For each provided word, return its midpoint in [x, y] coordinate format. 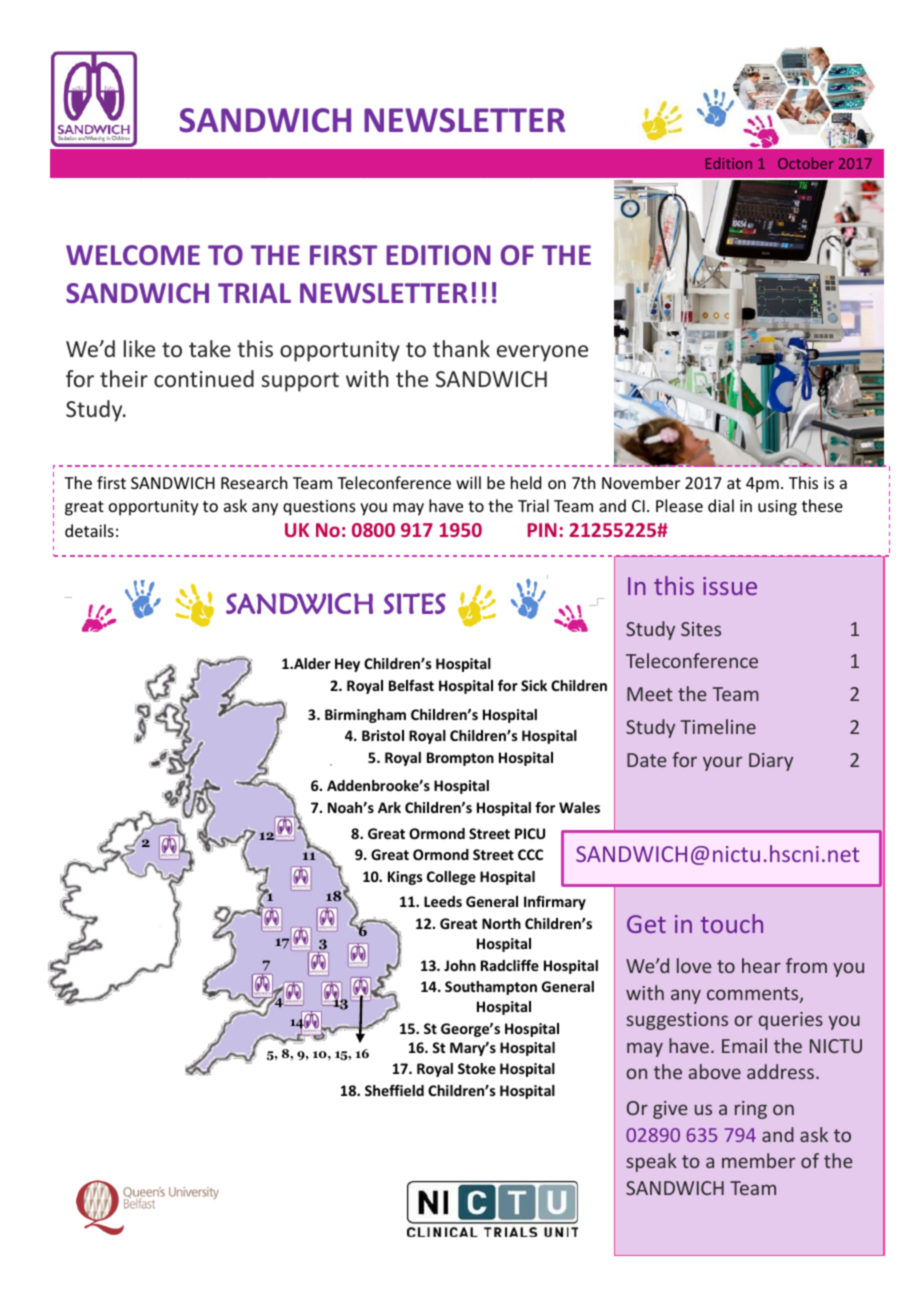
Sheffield [394, 1090]
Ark [389, 807]
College [451, 878]
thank [461, 348]
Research [254, 482]
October [806, 163]
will [468, 482]
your [722, 763]
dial [721, 505]
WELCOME [133, 255]
